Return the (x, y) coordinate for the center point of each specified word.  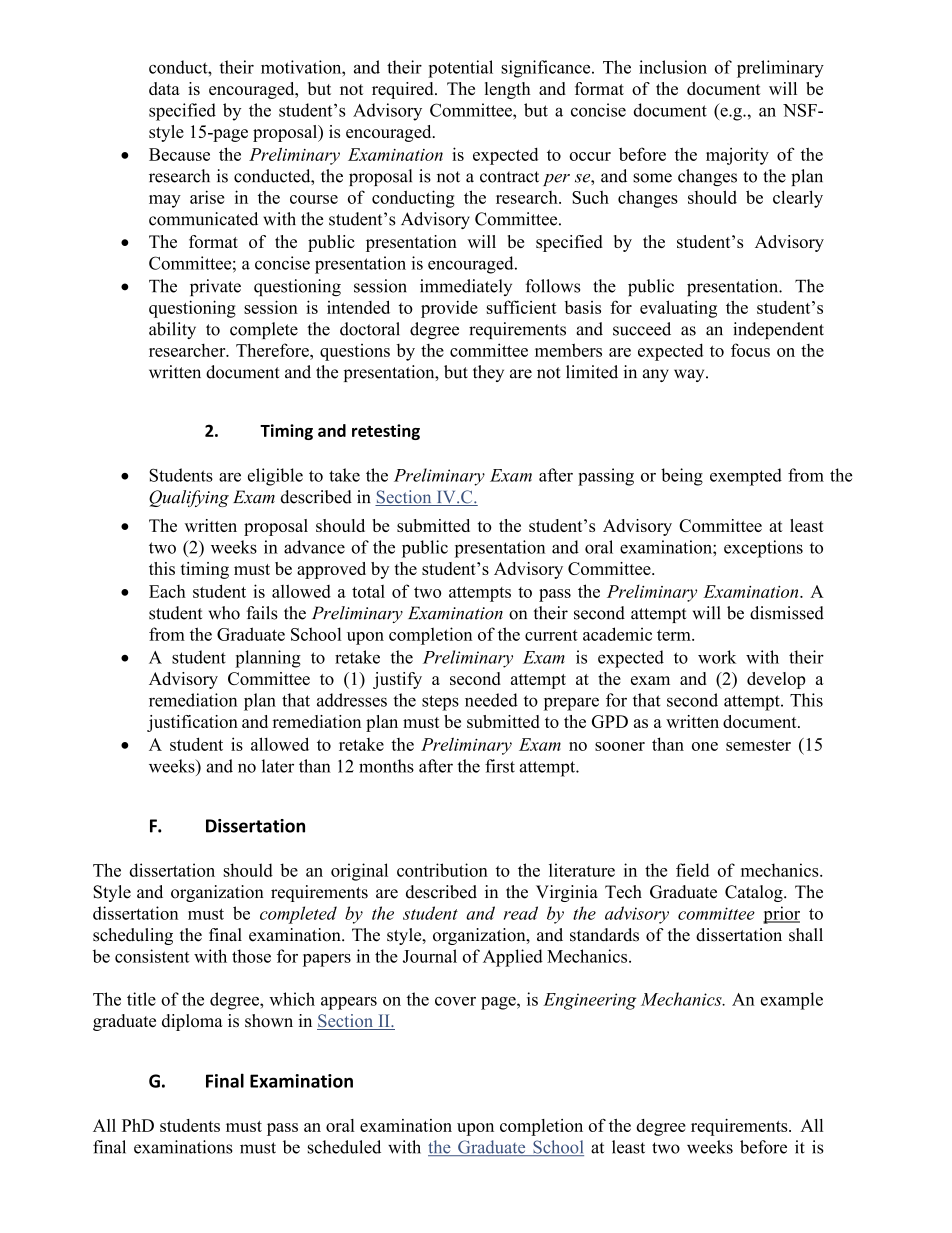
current (551, 635)
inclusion (673, 67)
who (224, 613)
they (488, 373)
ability (172, 330)
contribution (442, 870)
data (164, 88)
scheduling (133, 936)
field (693, 870)
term (675, 635)
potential (460, 69)
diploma (192, 1022)
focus (750, 350)
